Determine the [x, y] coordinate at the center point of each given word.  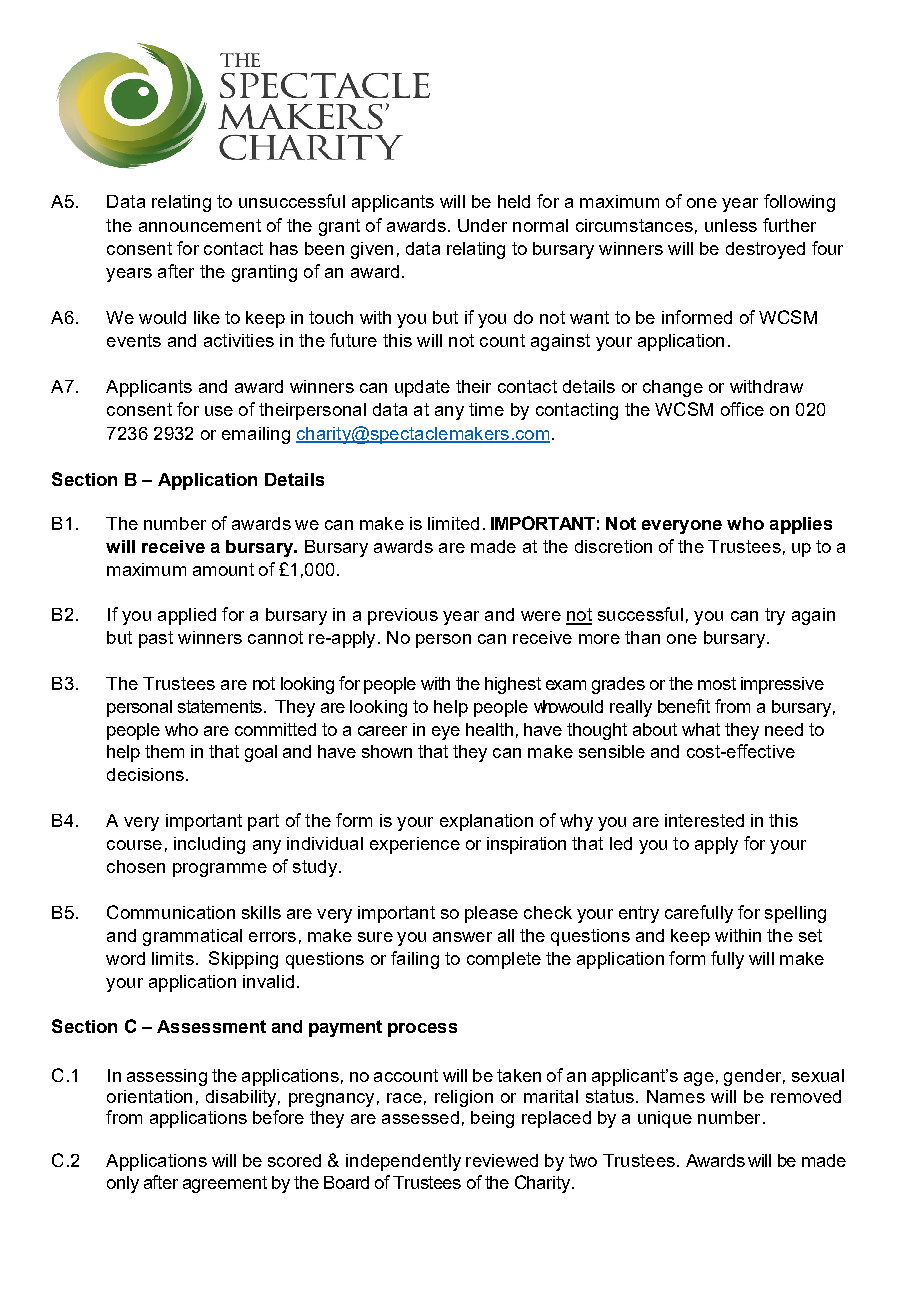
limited [453, 523]
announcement [200, 225]
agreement [225, 1184]
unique [665, 1119]
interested [704, 820]
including [209, 845]
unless [731, 225]
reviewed [502, 1160]
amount [223, 569]
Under [482, 225]
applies [801, 525]
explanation [486, 822]
